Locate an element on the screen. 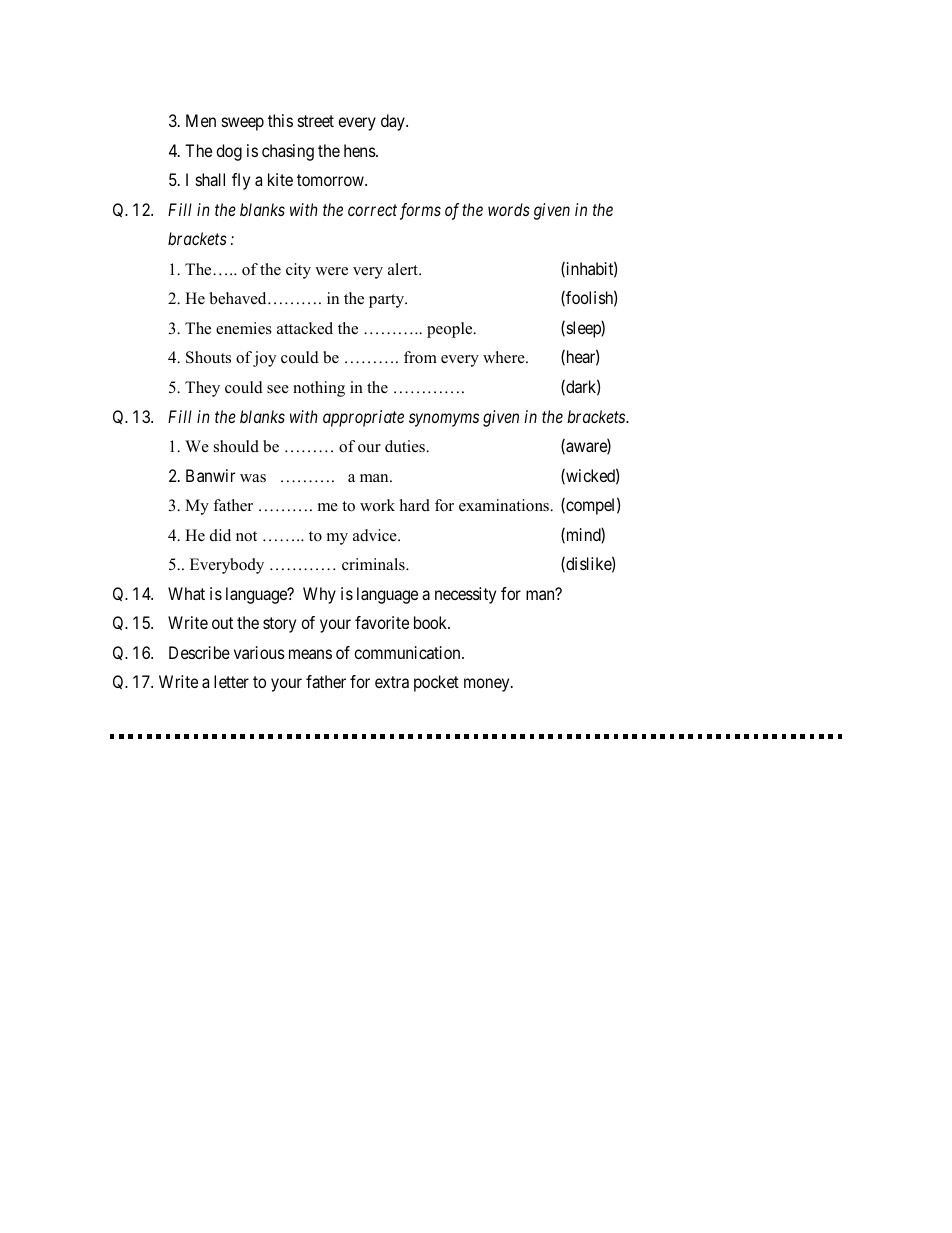 This screenshot has height=1233, width=952. work is located at coordinates (377, 505).
